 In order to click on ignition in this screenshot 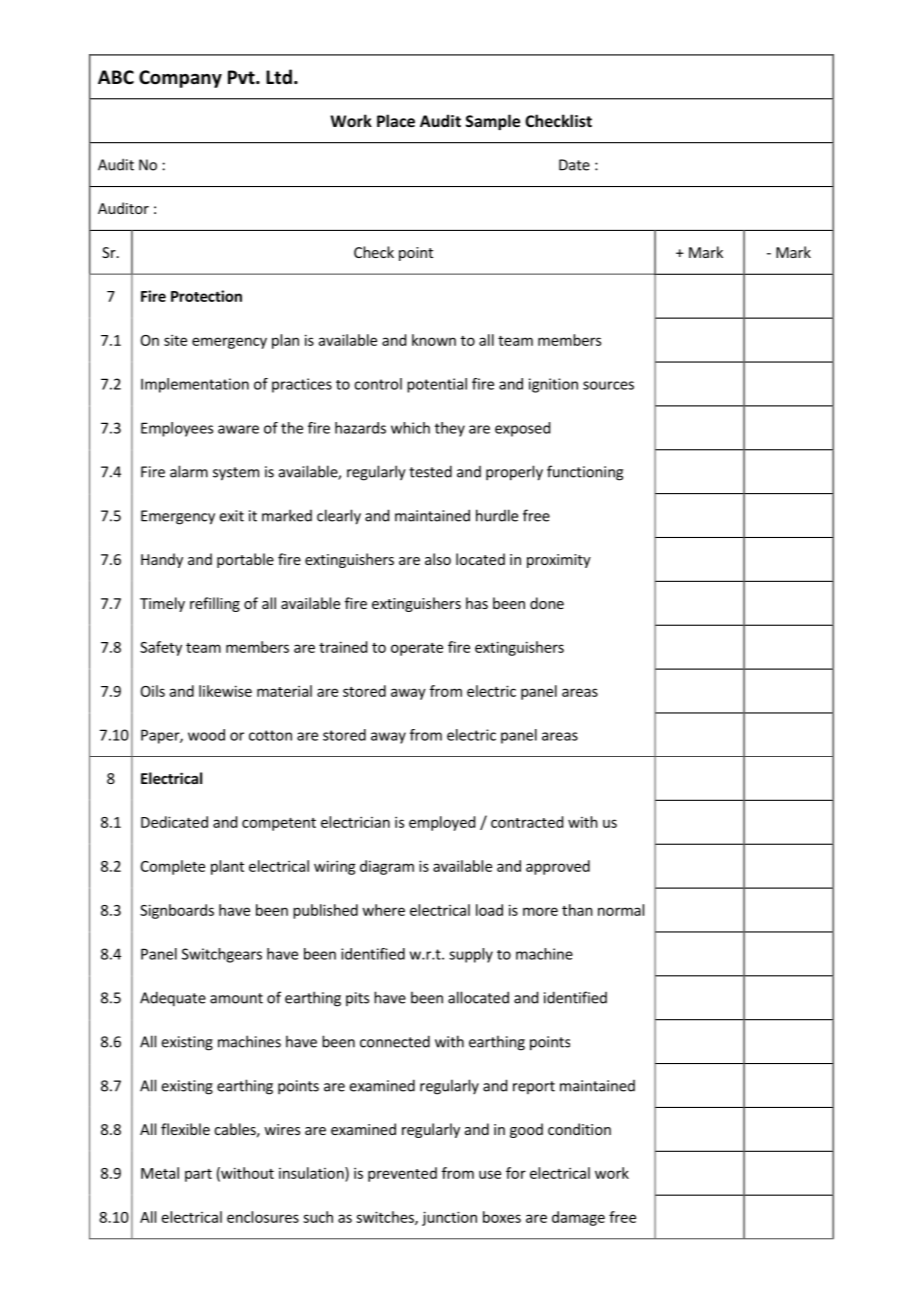, I will do `click(553, 385)`.
